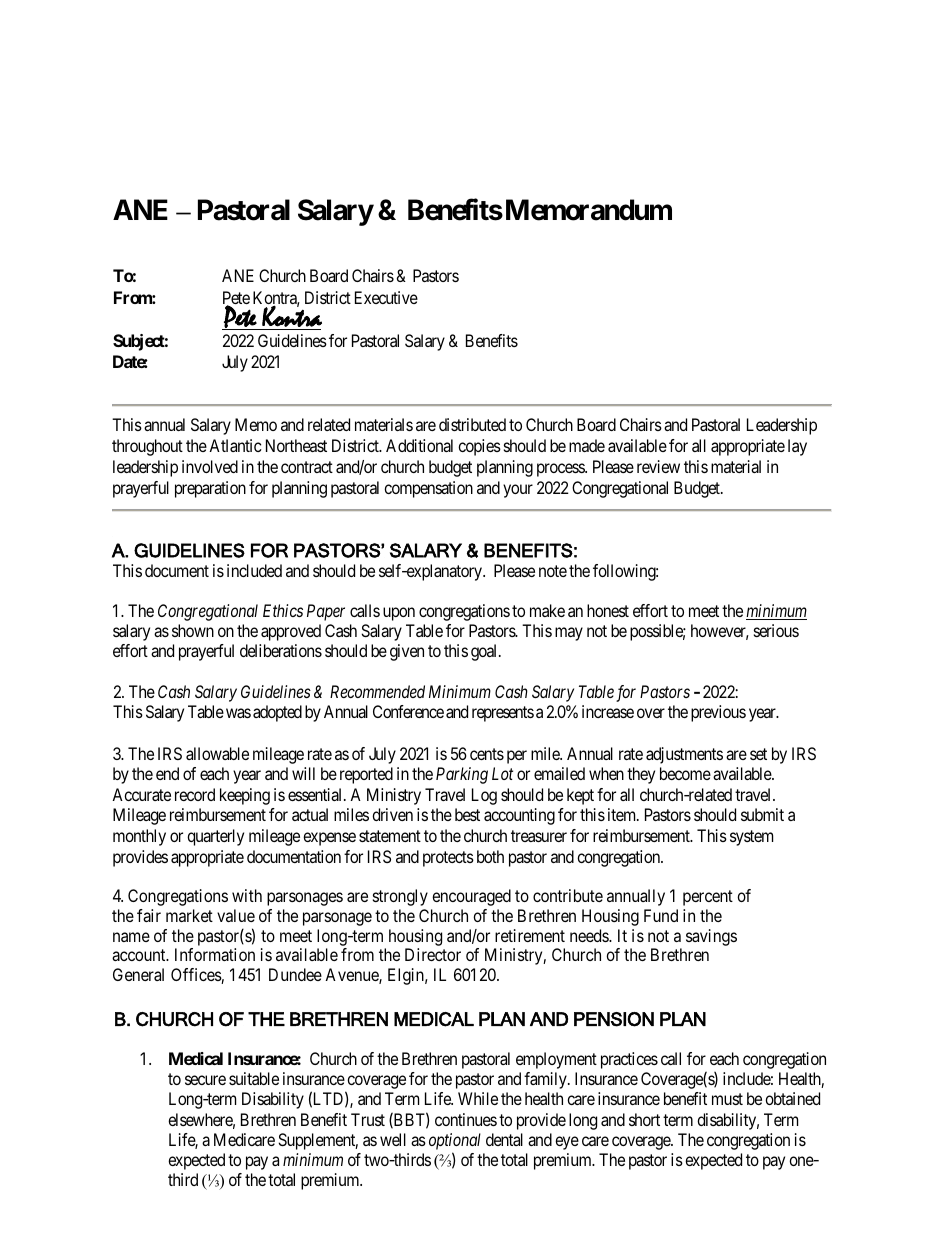  What do you see at coordinates (205, 1080) in the document?
I see `secure` at bounding box center [205, 1080].
